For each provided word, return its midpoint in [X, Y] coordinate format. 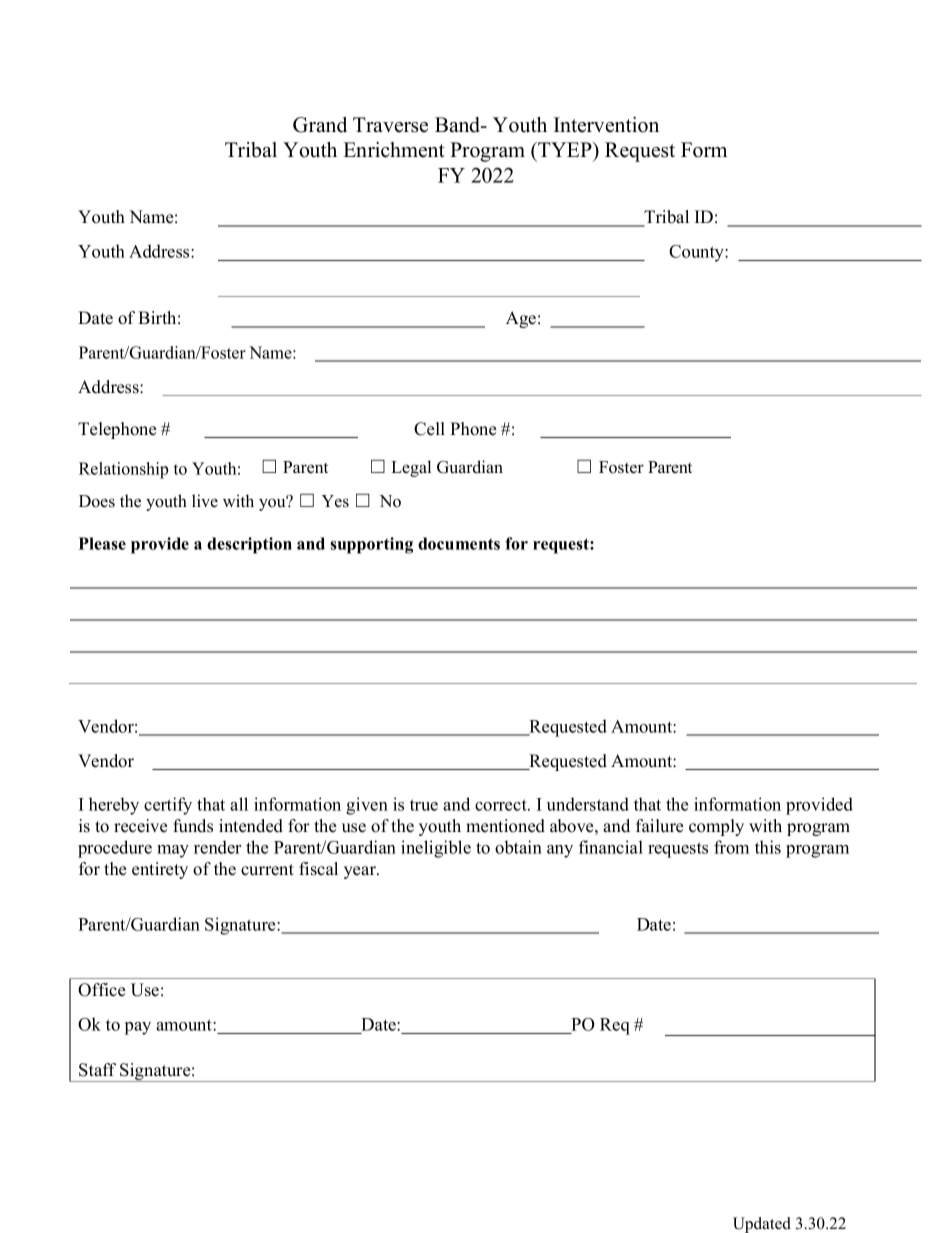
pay [138, 1028]
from [731, 847]
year [361, 872]
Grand [320, 125]
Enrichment [394, 150]
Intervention [606, 125]
